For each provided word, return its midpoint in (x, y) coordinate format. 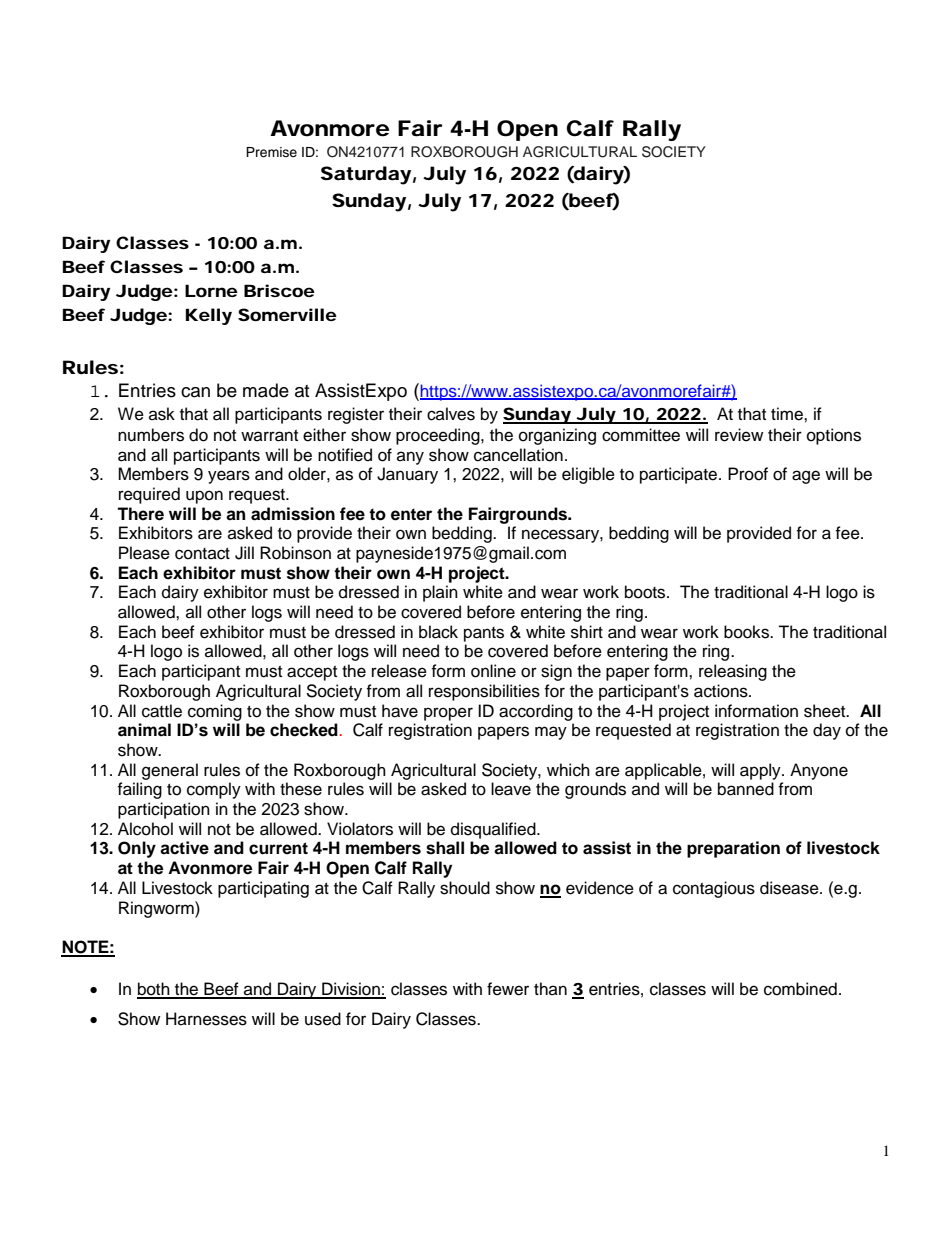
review (739, 435)
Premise (271, 152)
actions (722, 691)
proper (448, 714)
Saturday (366, 175)
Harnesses (206, 1019)
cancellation (518, 455)
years (229, 477)
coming (215, 712)
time (788, 414)
